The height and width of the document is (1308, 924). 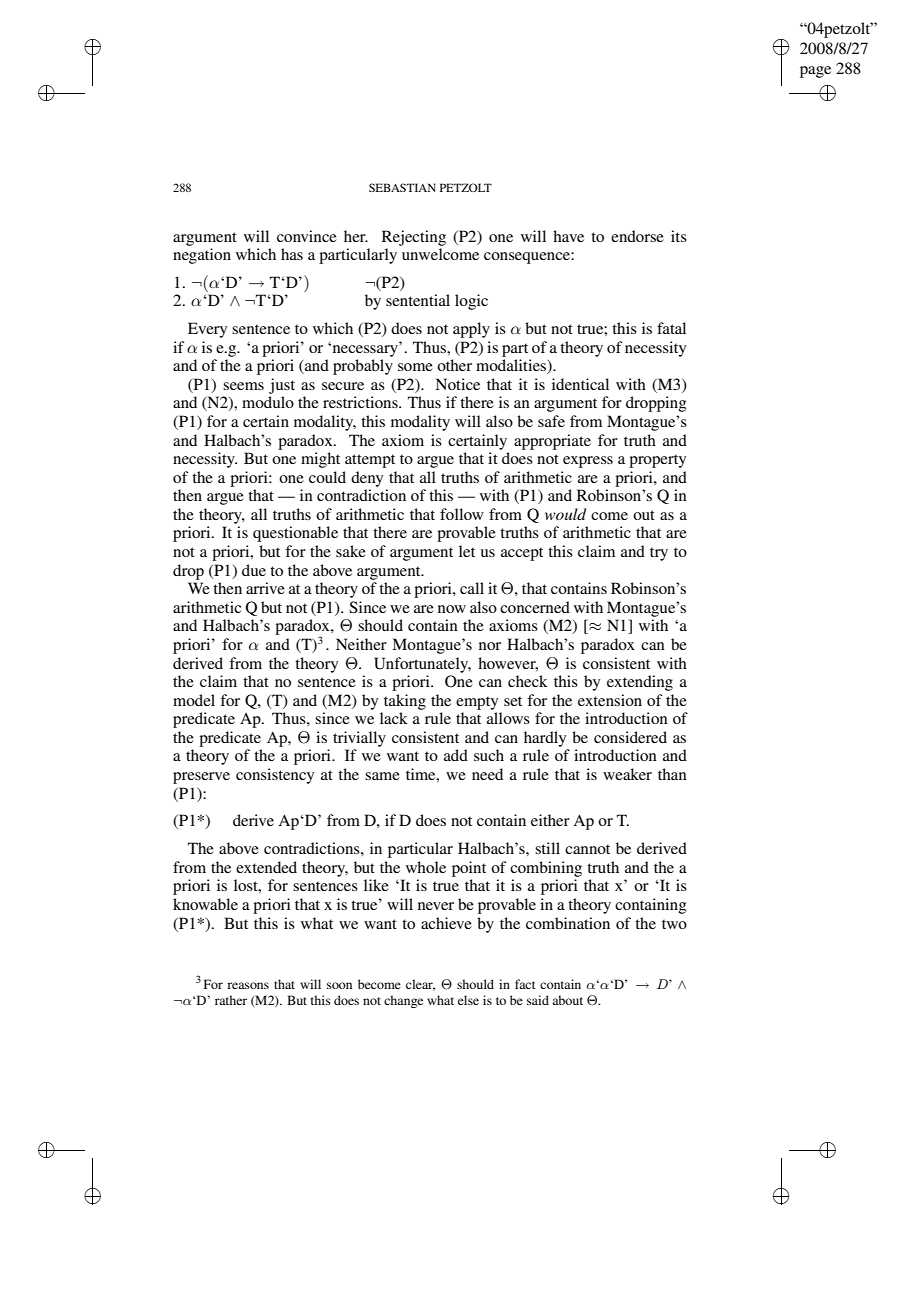 I want to click on page, so click(x=815, y=72).
